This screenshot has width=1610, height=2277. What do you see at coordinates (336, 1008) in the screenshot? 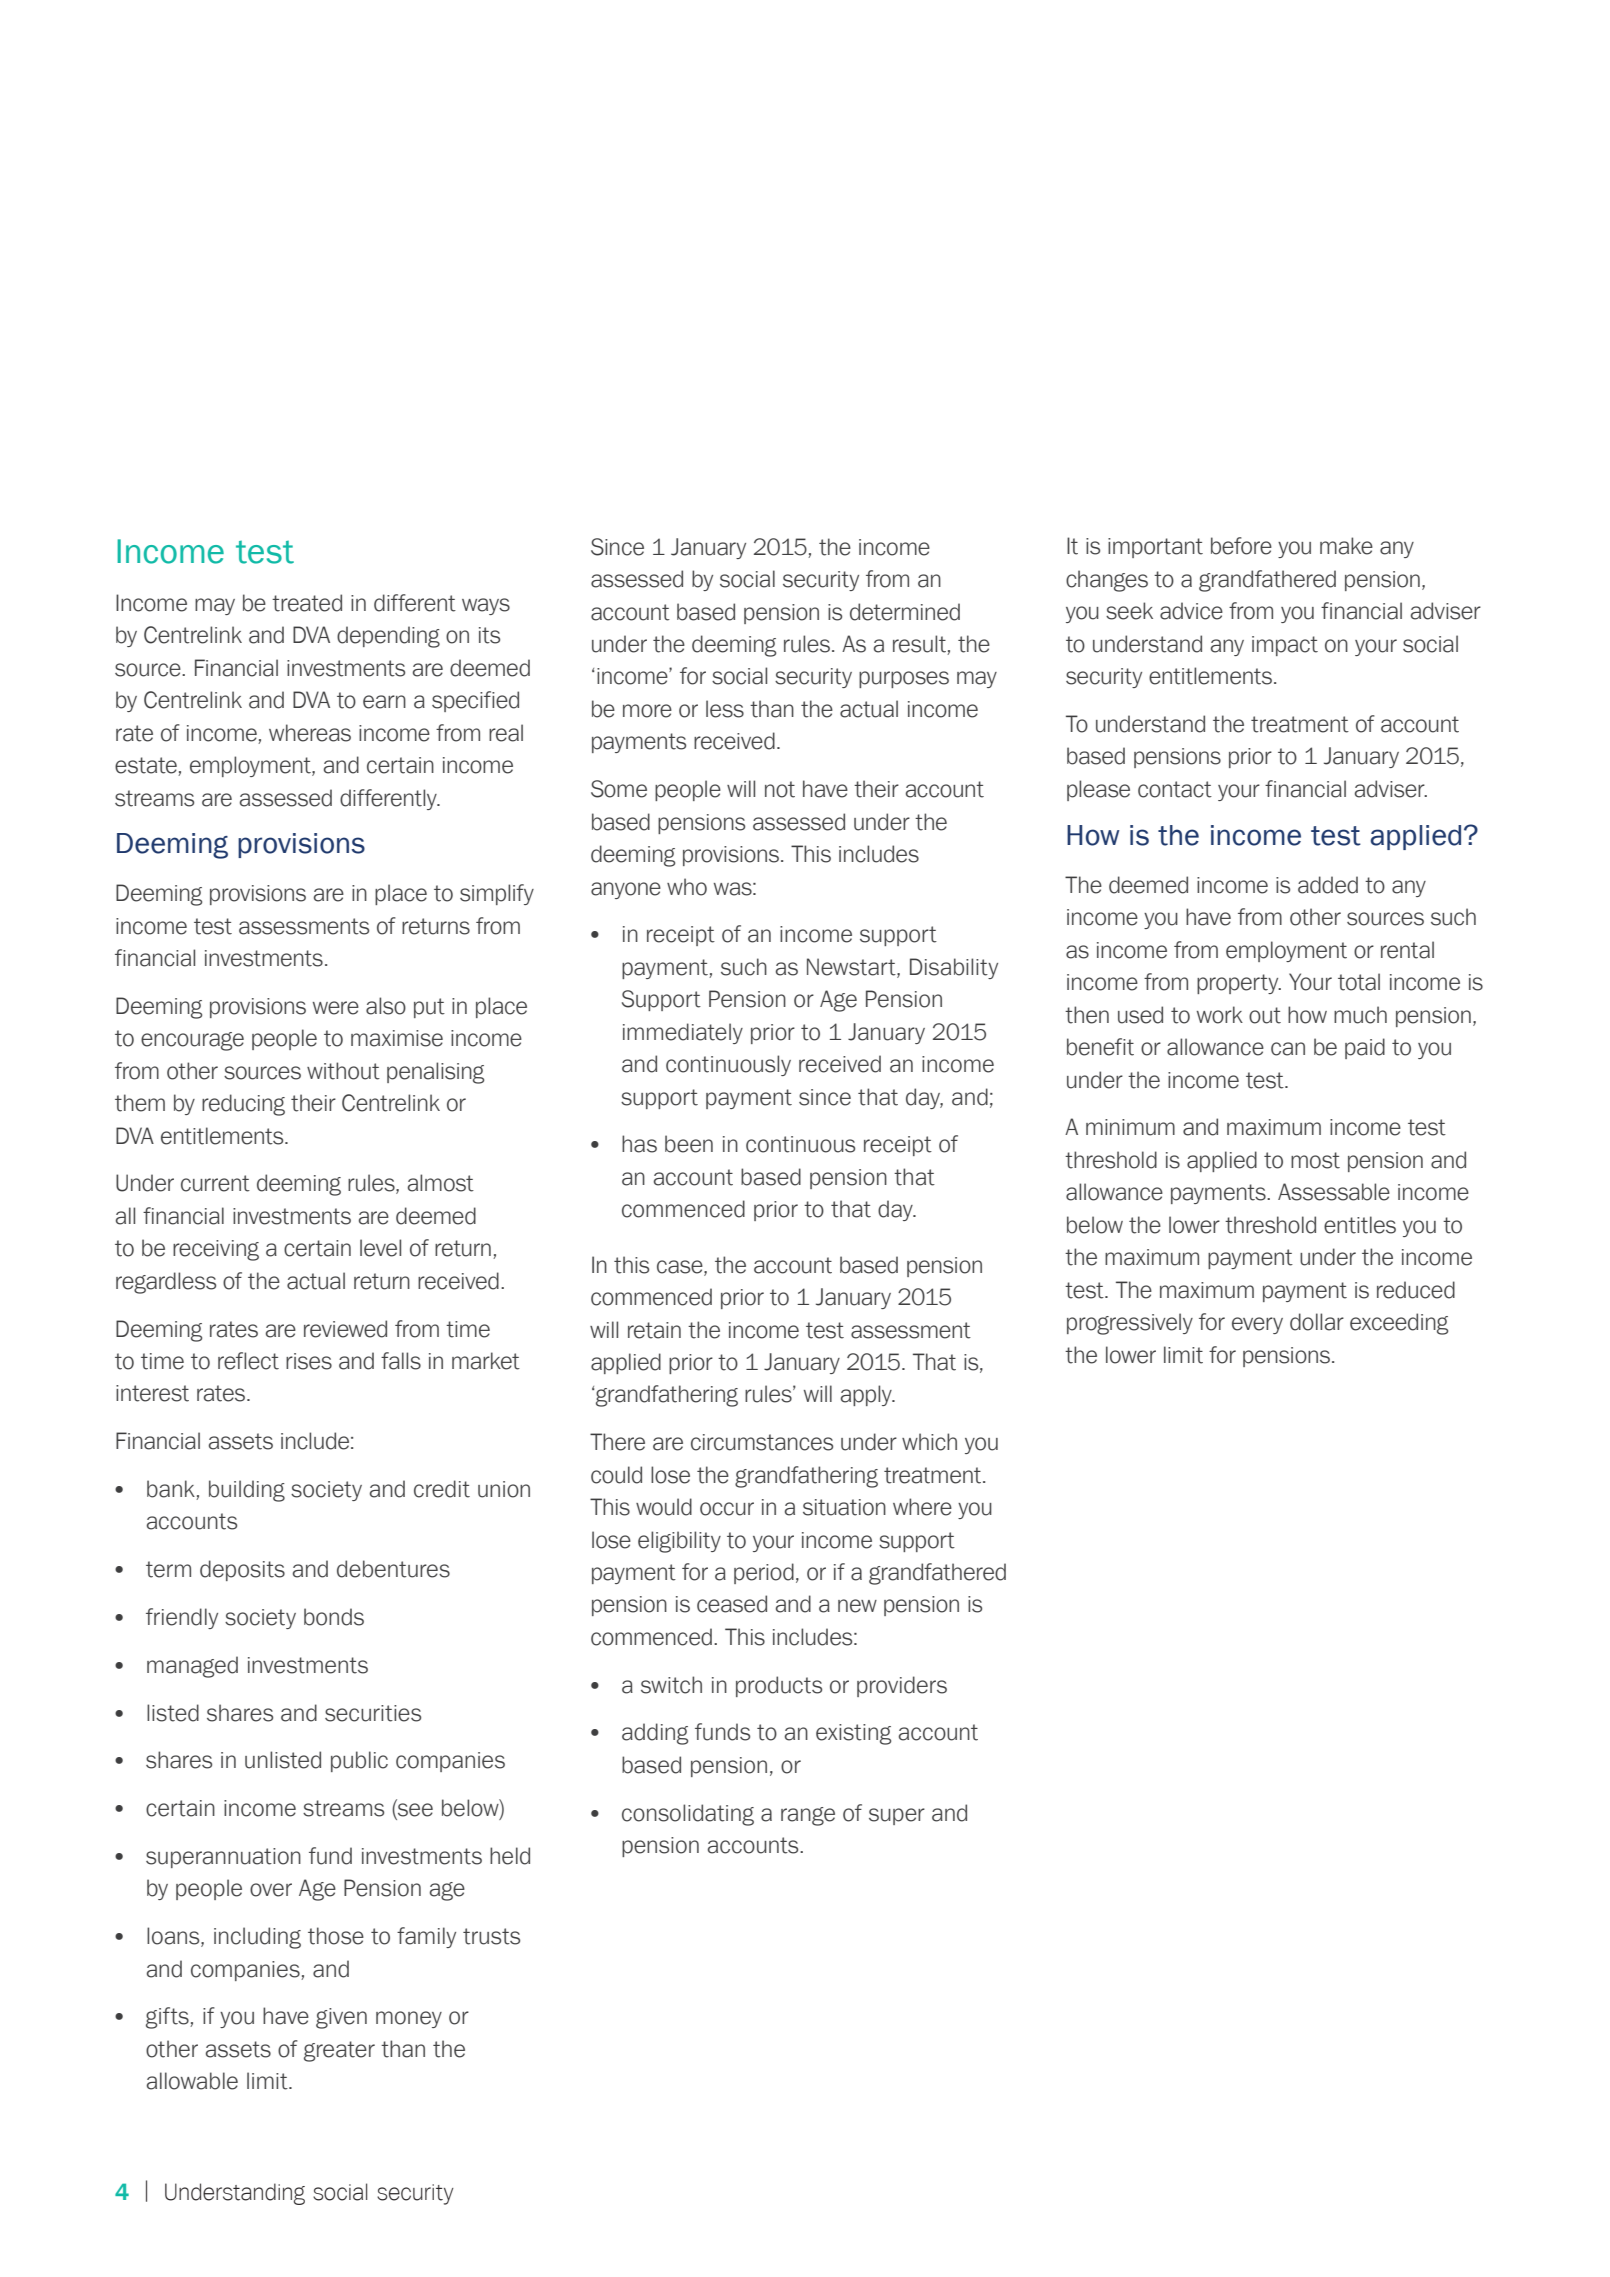
I see `were` at bounding box center [336, 1008].
